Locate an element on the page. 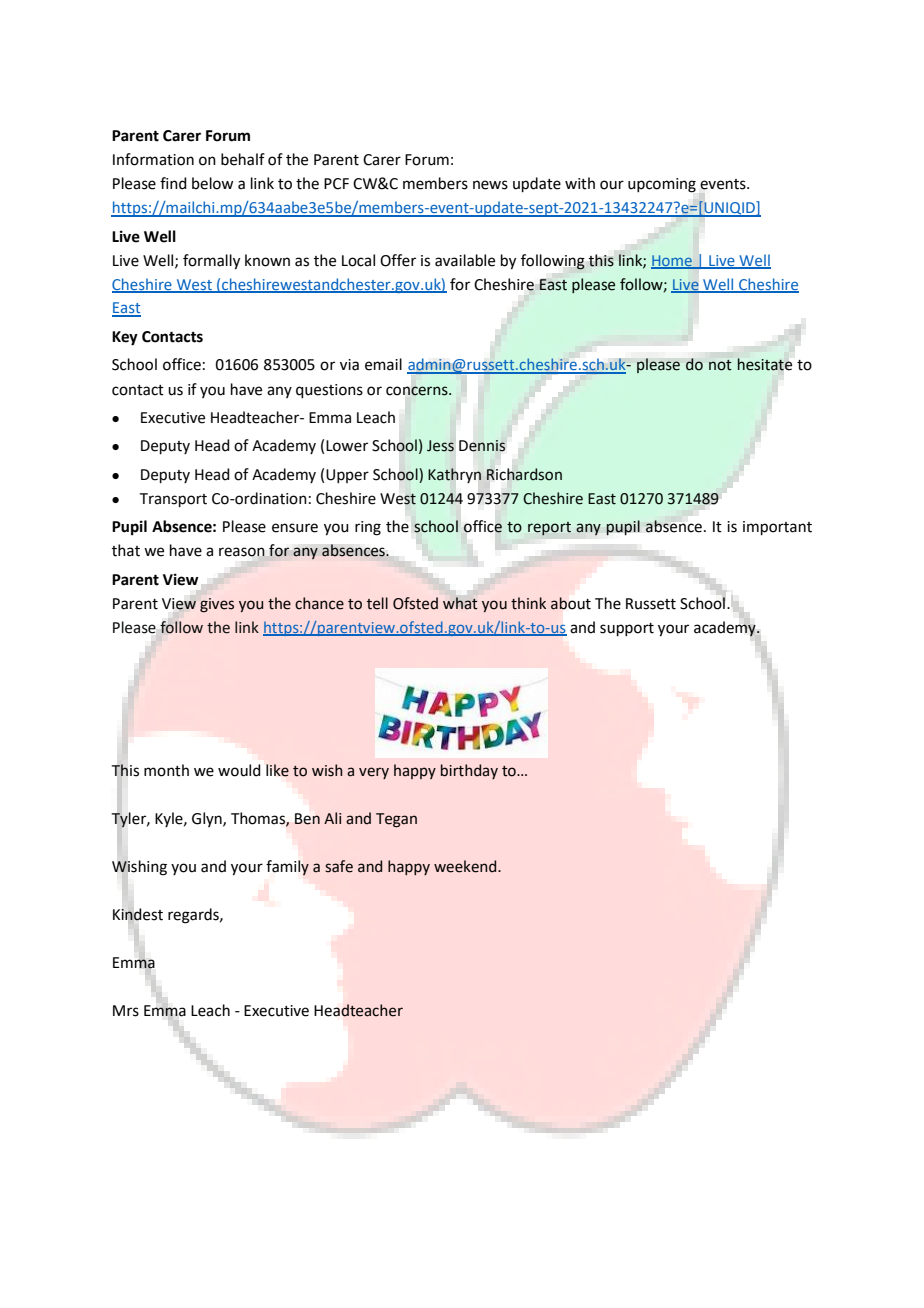 This image has width=924, height=1308. below is located at coordinates (212, 183).
